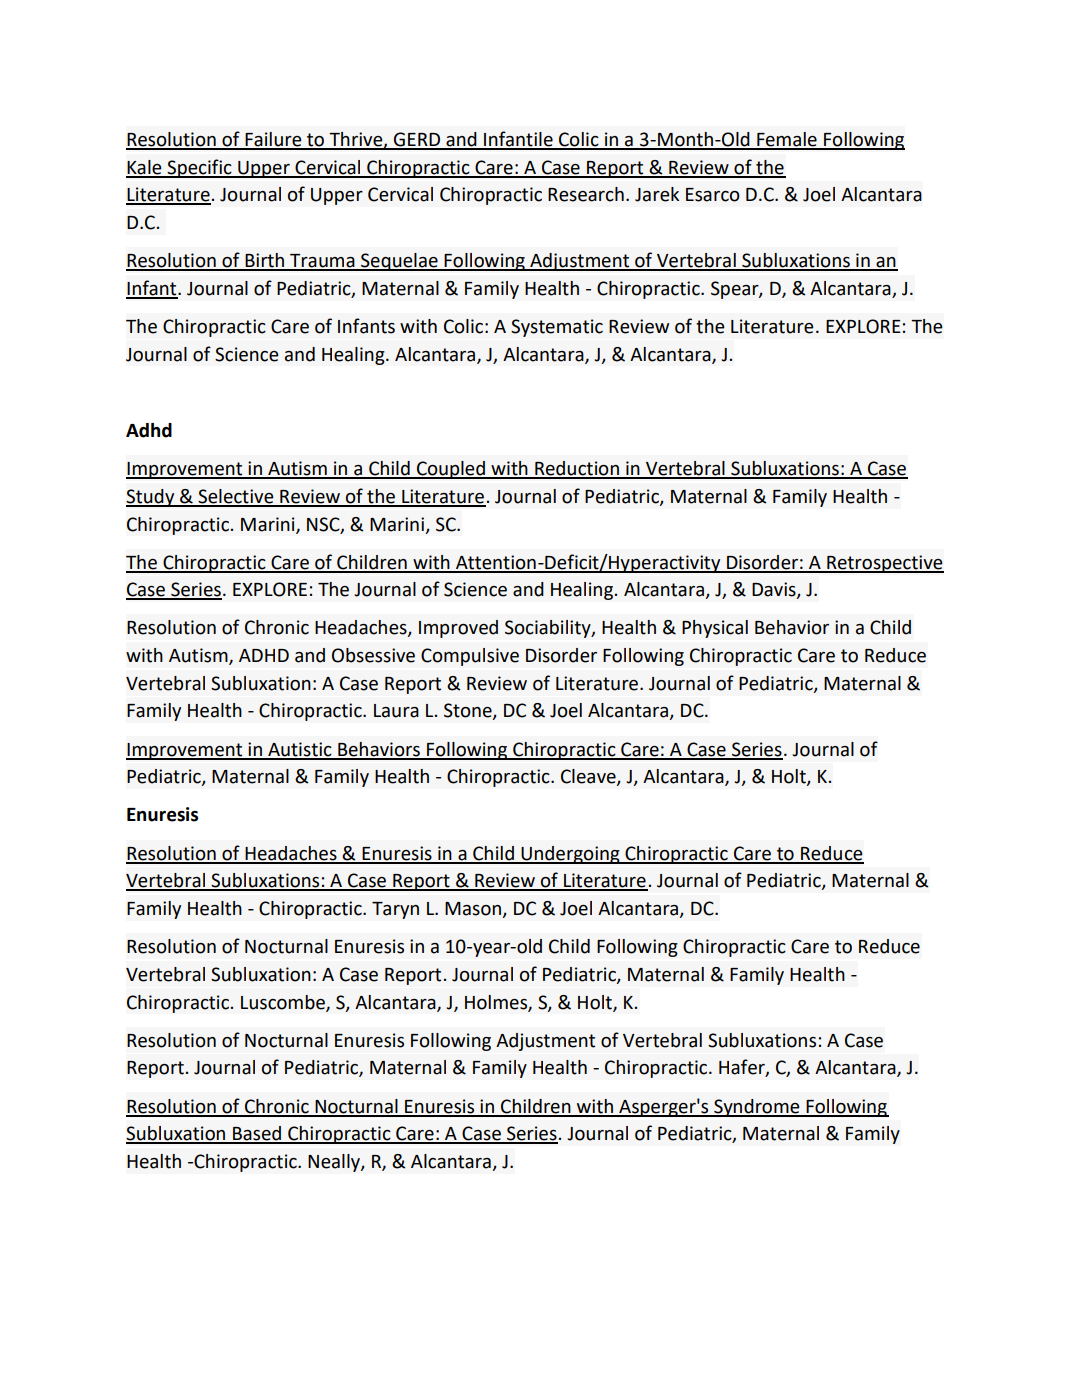 The image size is (1071, 1386). Describe the element at coordinates (715, 629) in the page. I see `Physical` at that location.
